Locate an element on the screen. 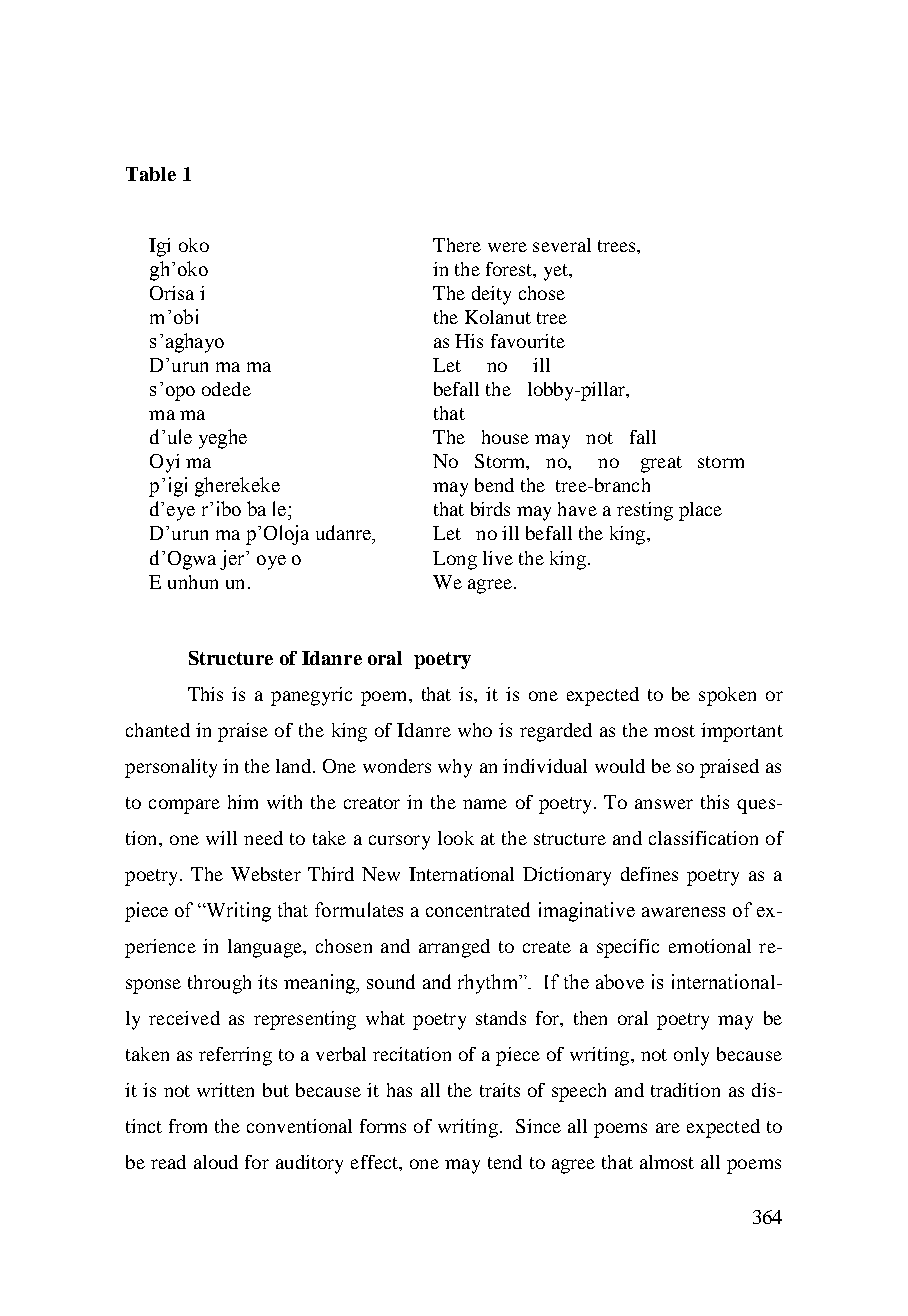  Table is located at coordinates (151, 174).
